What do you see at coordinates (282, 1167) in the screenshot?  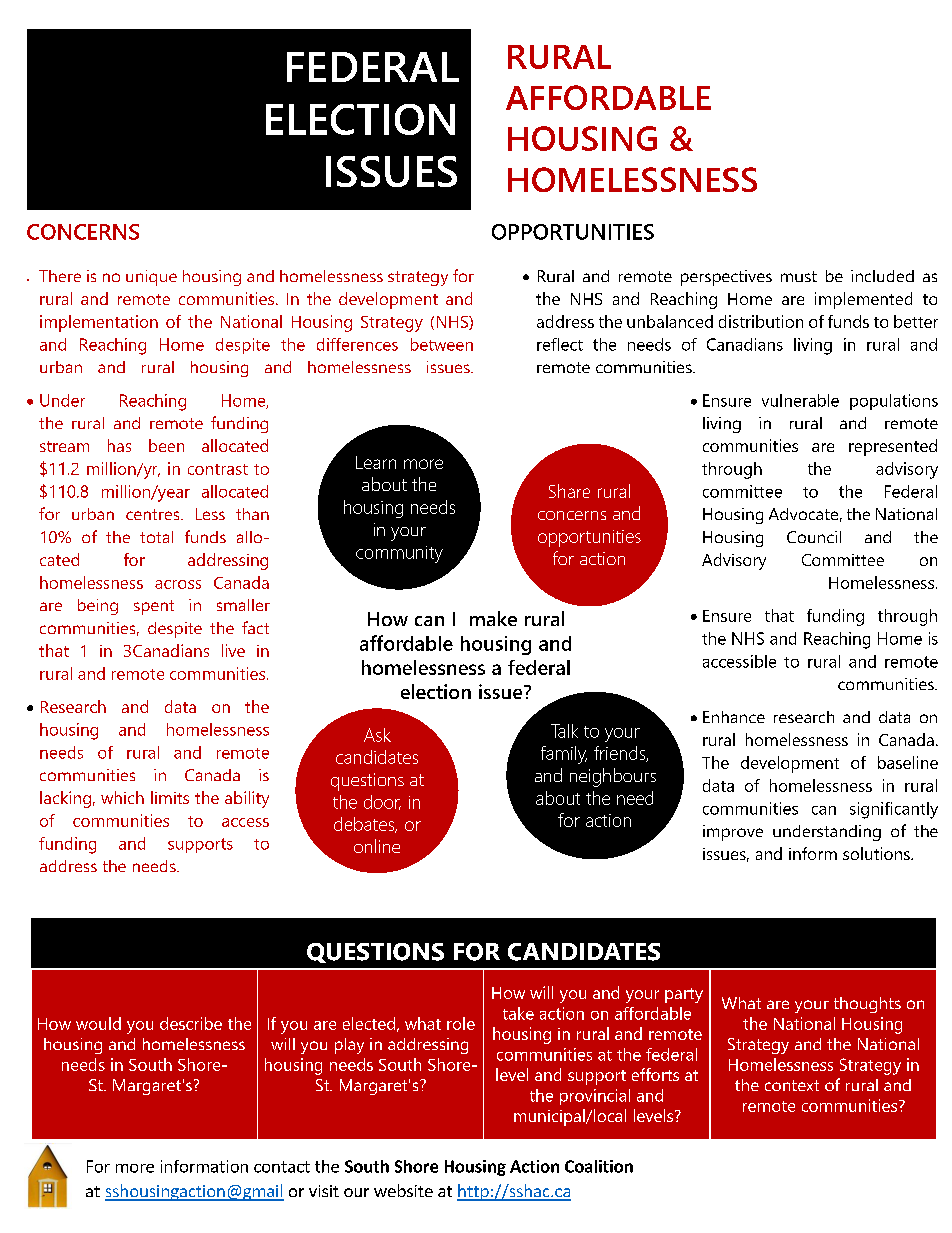 I see `contact` at bounding box center [282, 1167].
